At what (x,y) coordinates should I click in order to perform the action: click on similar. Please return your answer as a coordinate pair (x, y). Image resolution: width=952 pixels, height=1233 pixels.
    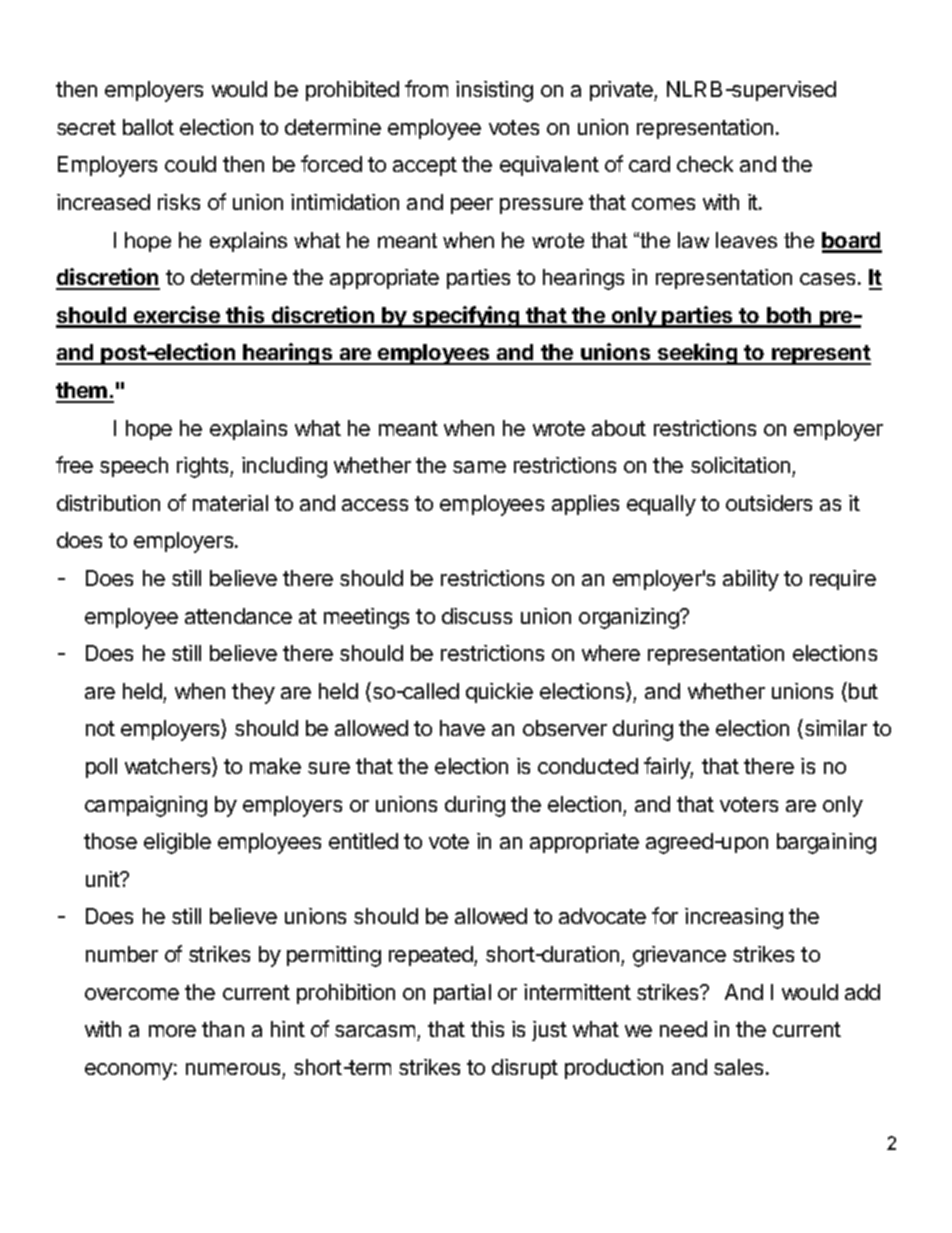
    Looking at the image, I should click on (834, 729).
